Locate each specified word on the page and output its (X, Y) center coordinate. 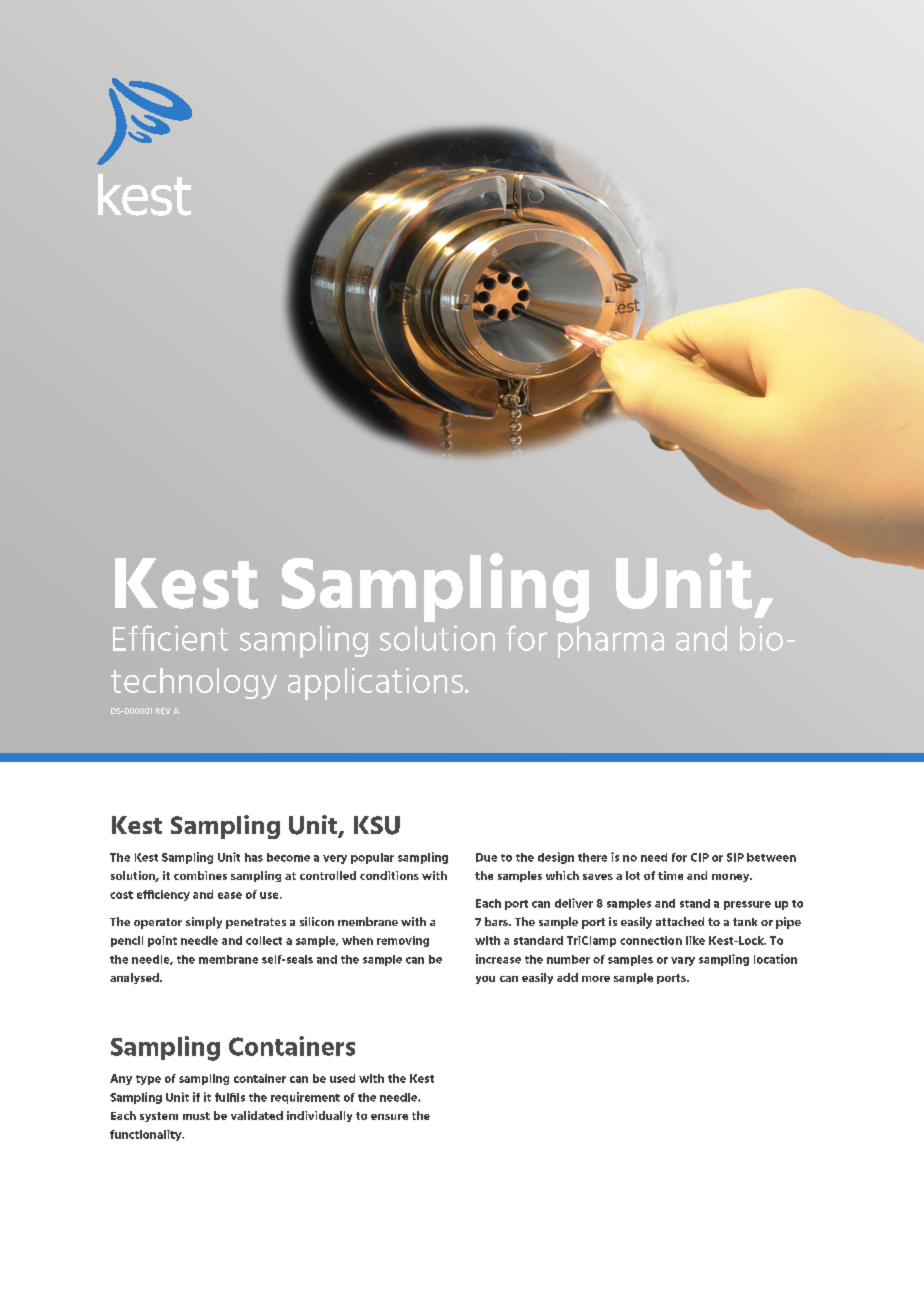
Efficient (170, 638)
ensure (389, 1117)
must (196, 1116)
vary (683, 961)
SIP (735, 857)
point (162, 941)
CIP (700, 857)
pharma (611, 642)
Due (486, 857)
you (485, 980)
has (254, 857)
